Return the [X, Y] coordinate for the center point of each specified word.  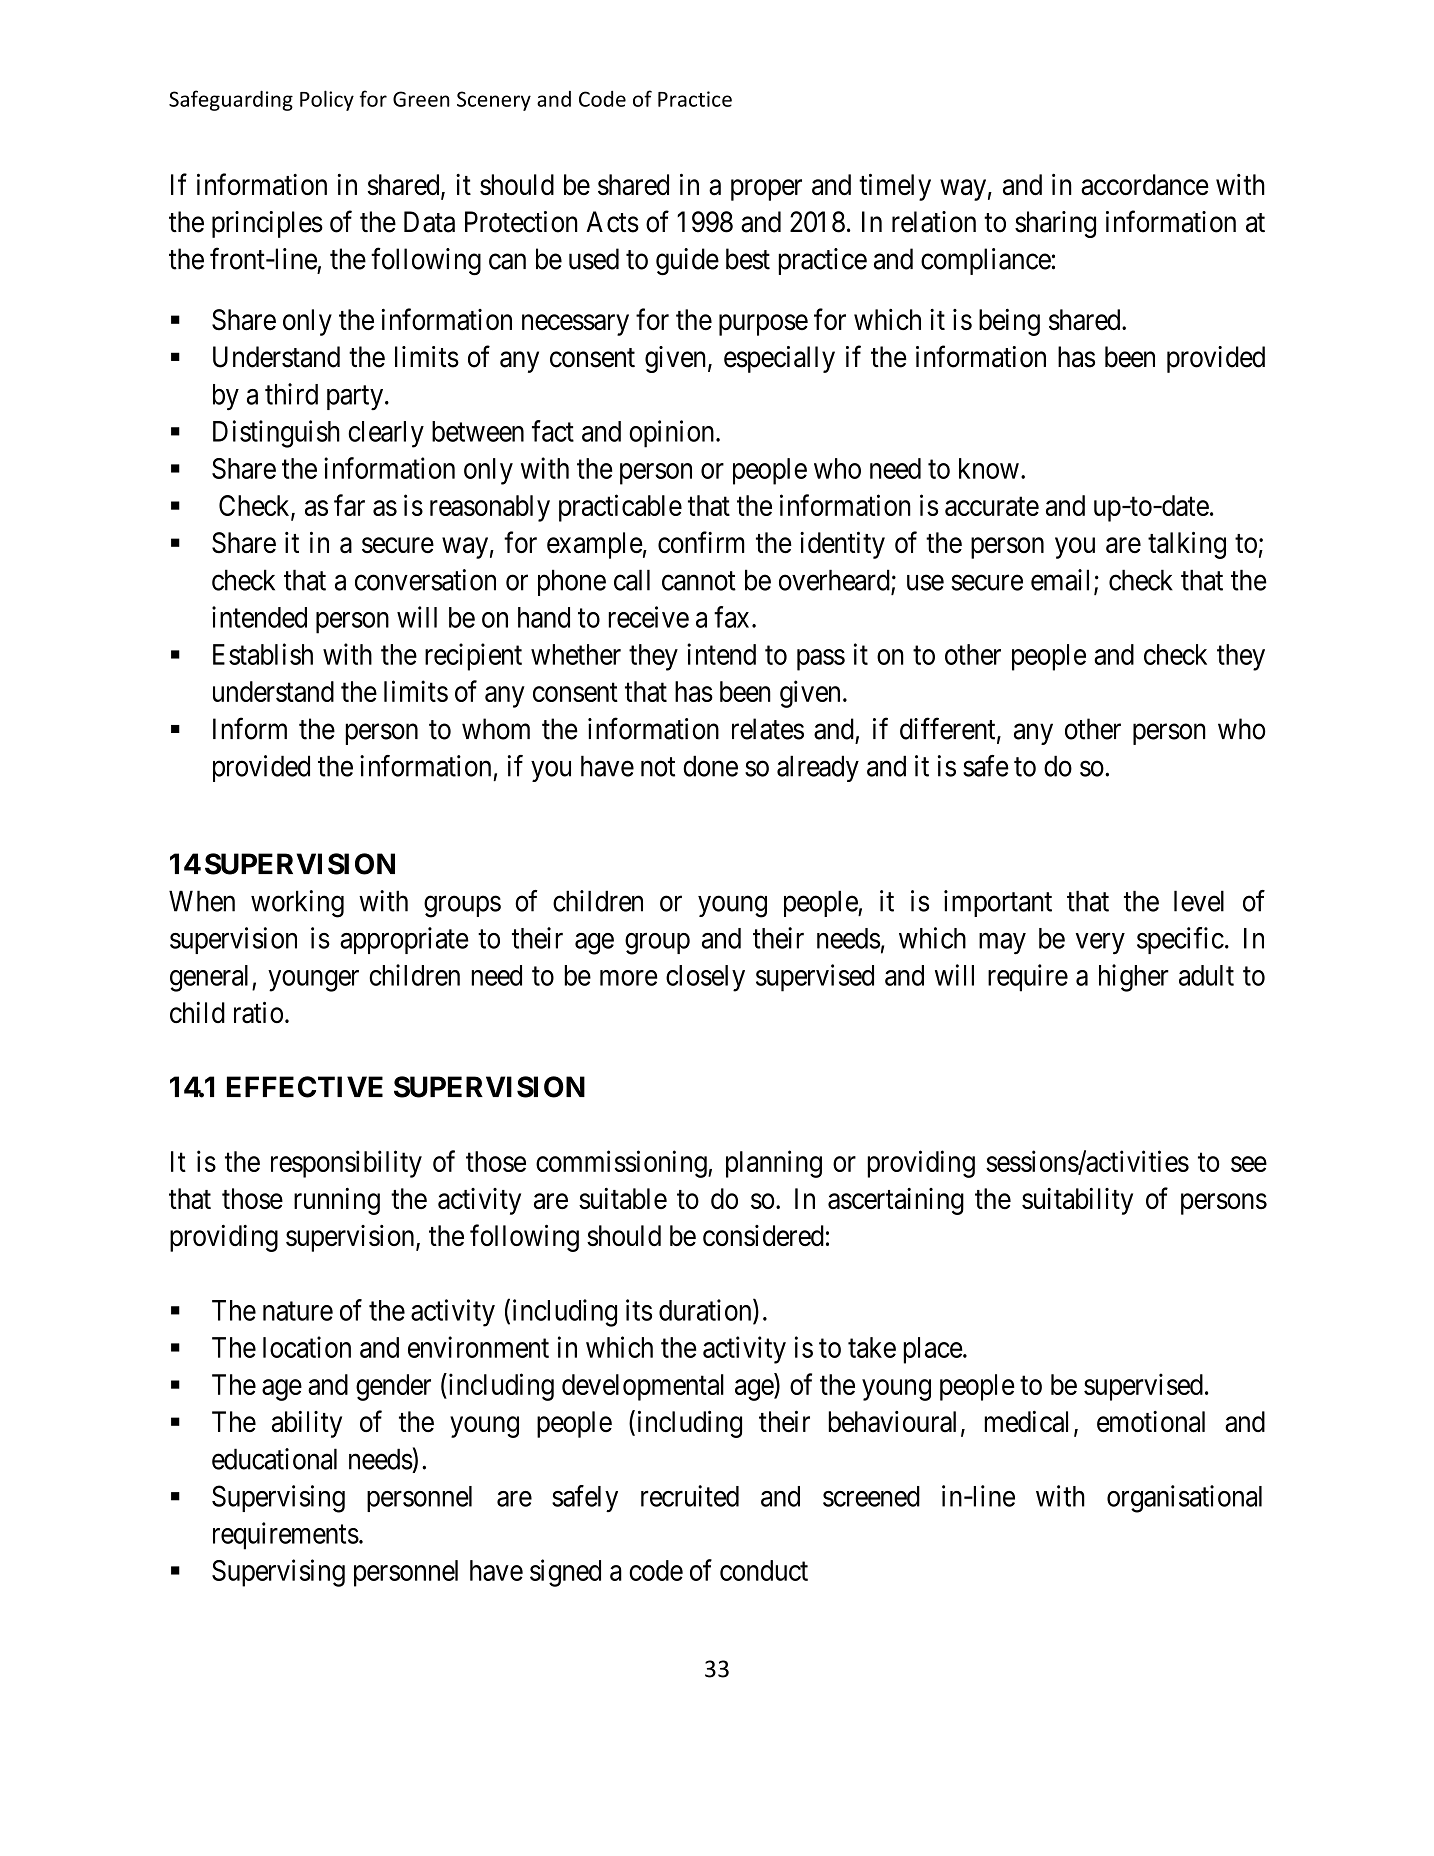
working [297, 904]
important [998, 903]
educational [274, 1459]
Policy [327, 100]
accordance [1145, 185]
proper [766, 190]
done [710, 766]
